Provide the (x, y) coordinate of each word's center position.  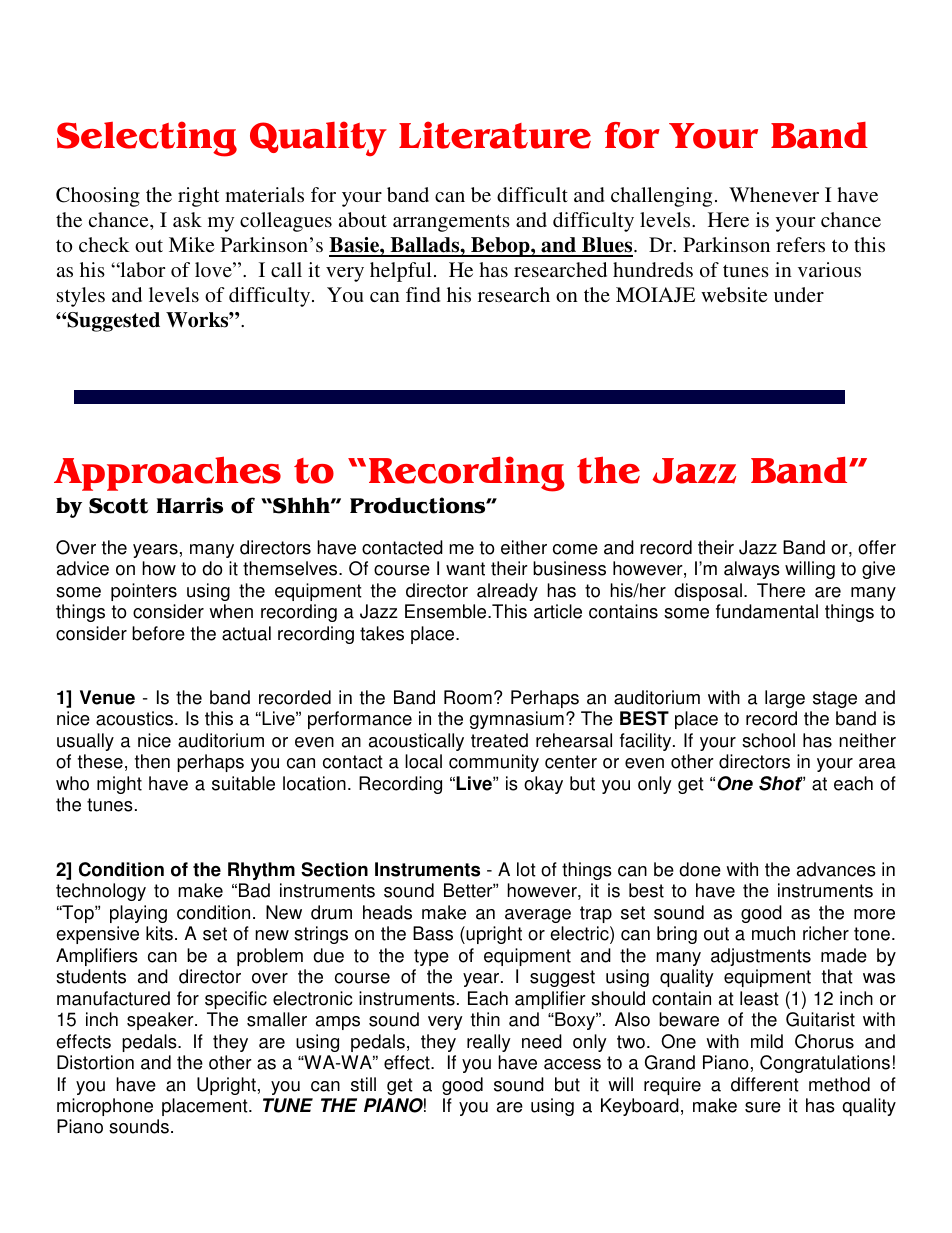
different (765, 1084)
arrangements (451, 223)
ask (187, 219)
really (489, 1043)
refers (800, 244)
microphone (105, 1107)
